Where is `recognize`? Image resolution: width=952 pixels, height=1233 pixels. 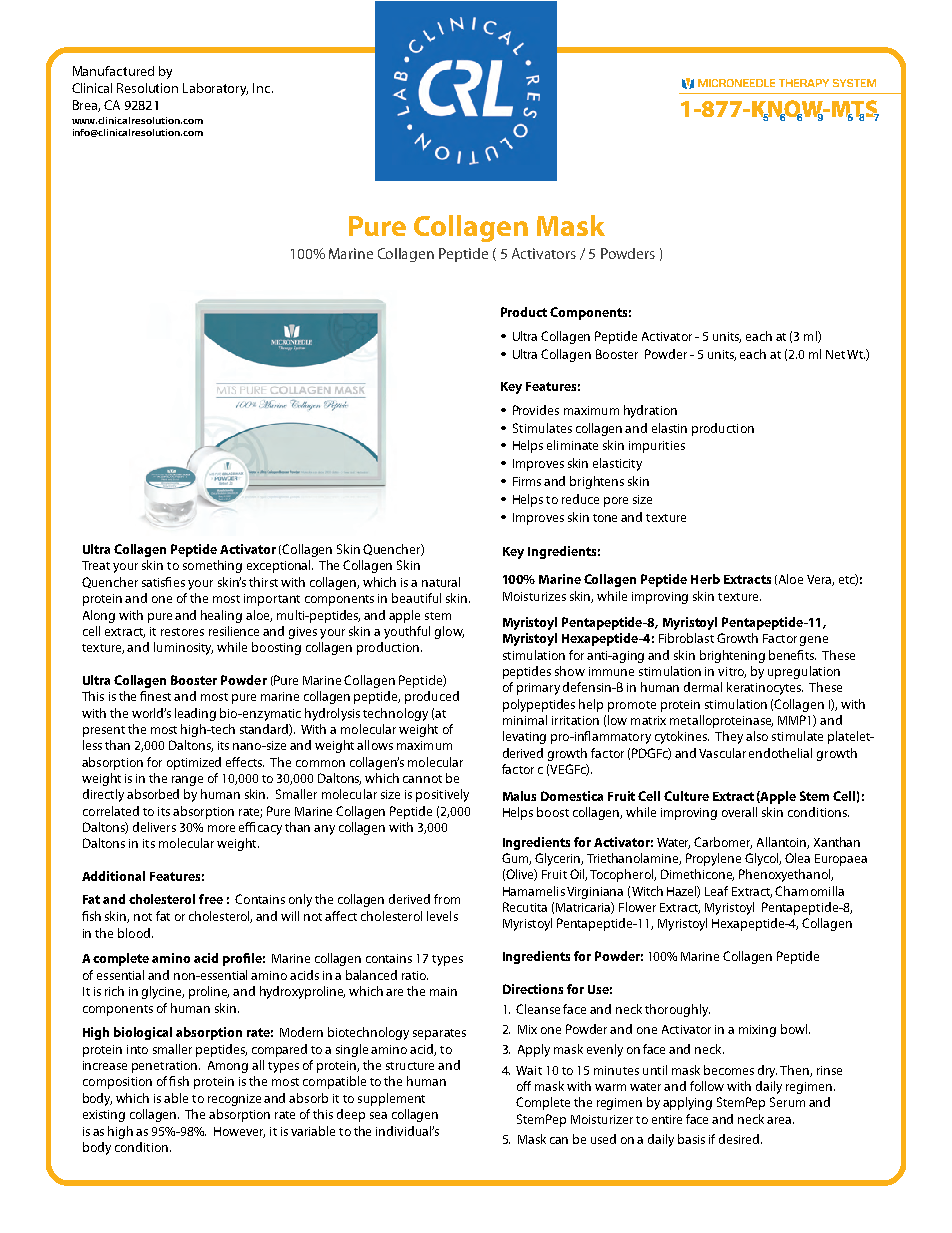 recognize is located at coordinates (234, 1100).
